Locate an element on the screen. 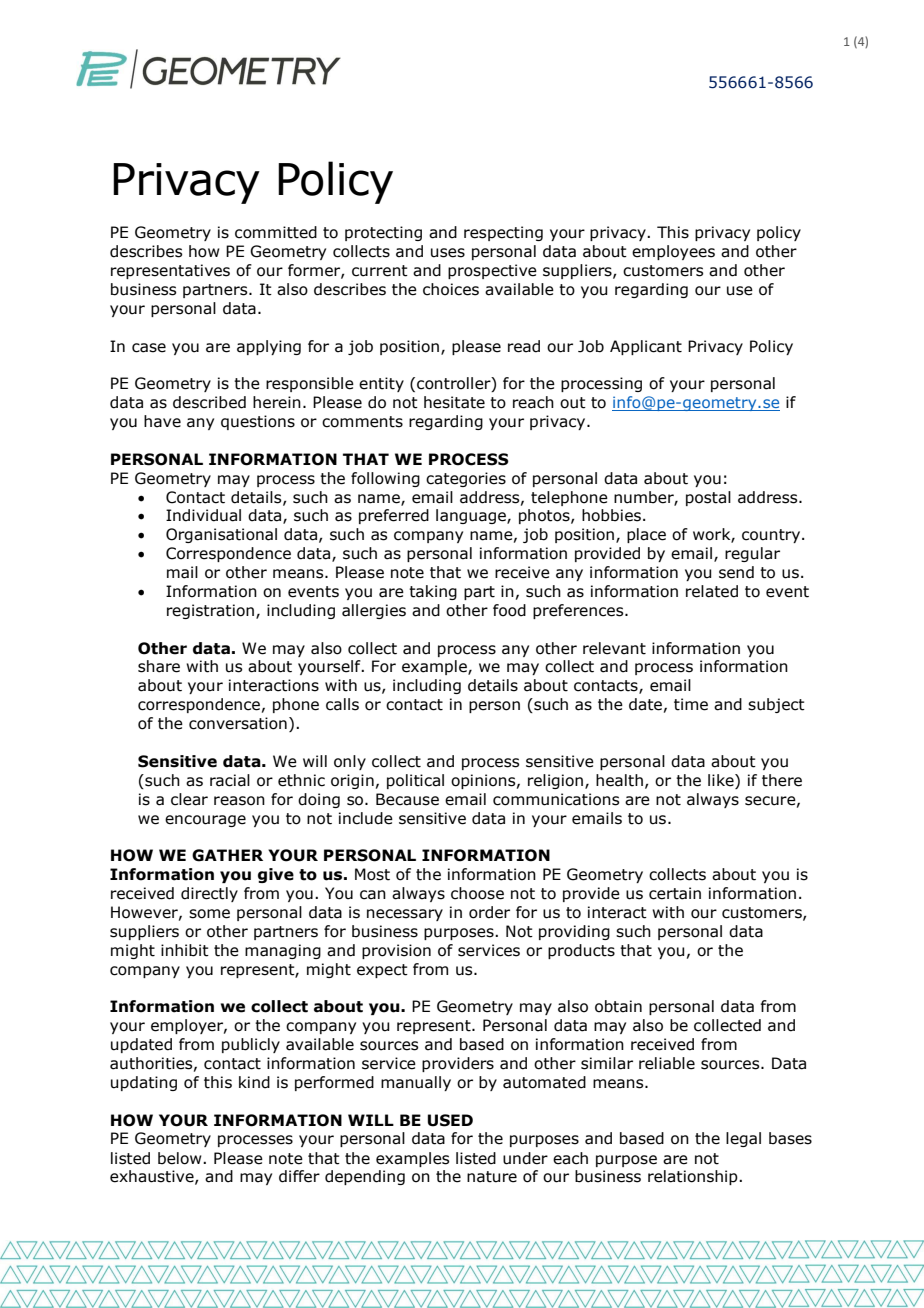 Image resolution: width=924 pixels, height=1308 pixels. GATHER is located at coordinates (227, 855).
